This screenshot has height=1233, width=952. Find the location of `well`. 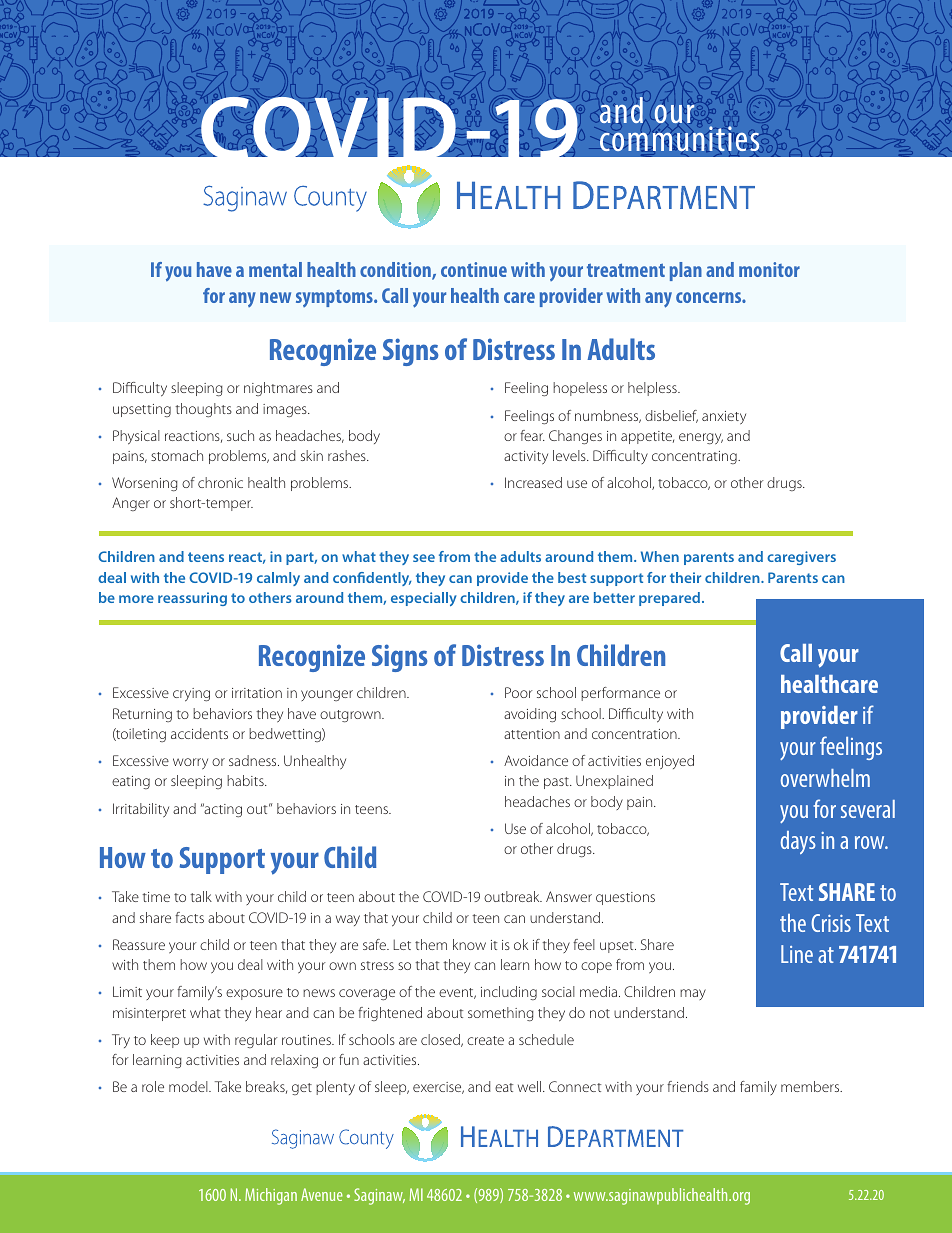

well is located at coordinates (531, 1086).
